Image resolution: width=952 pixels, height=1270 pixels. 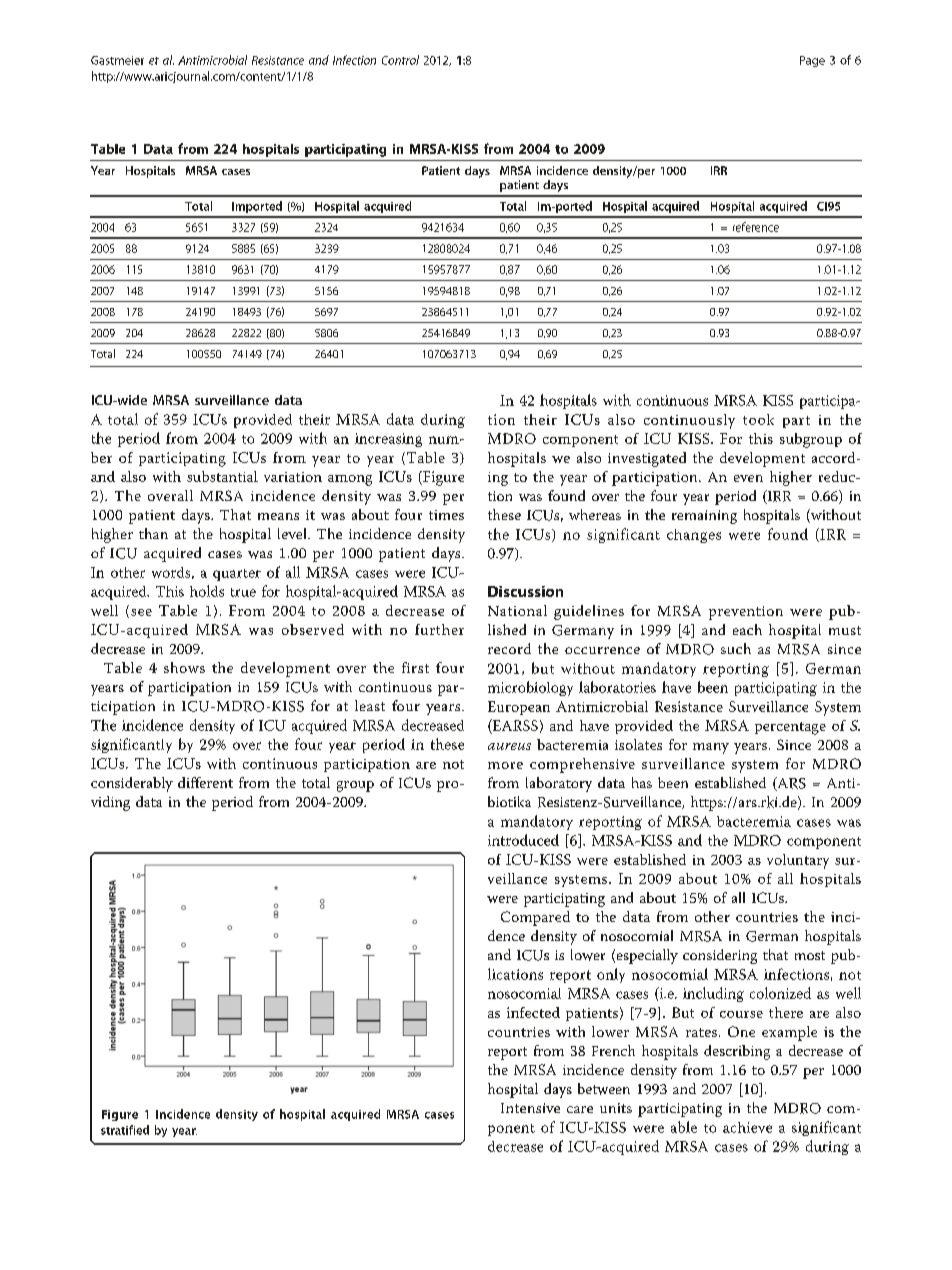 I want to click on Discussion, so click(x=525, y=591).
